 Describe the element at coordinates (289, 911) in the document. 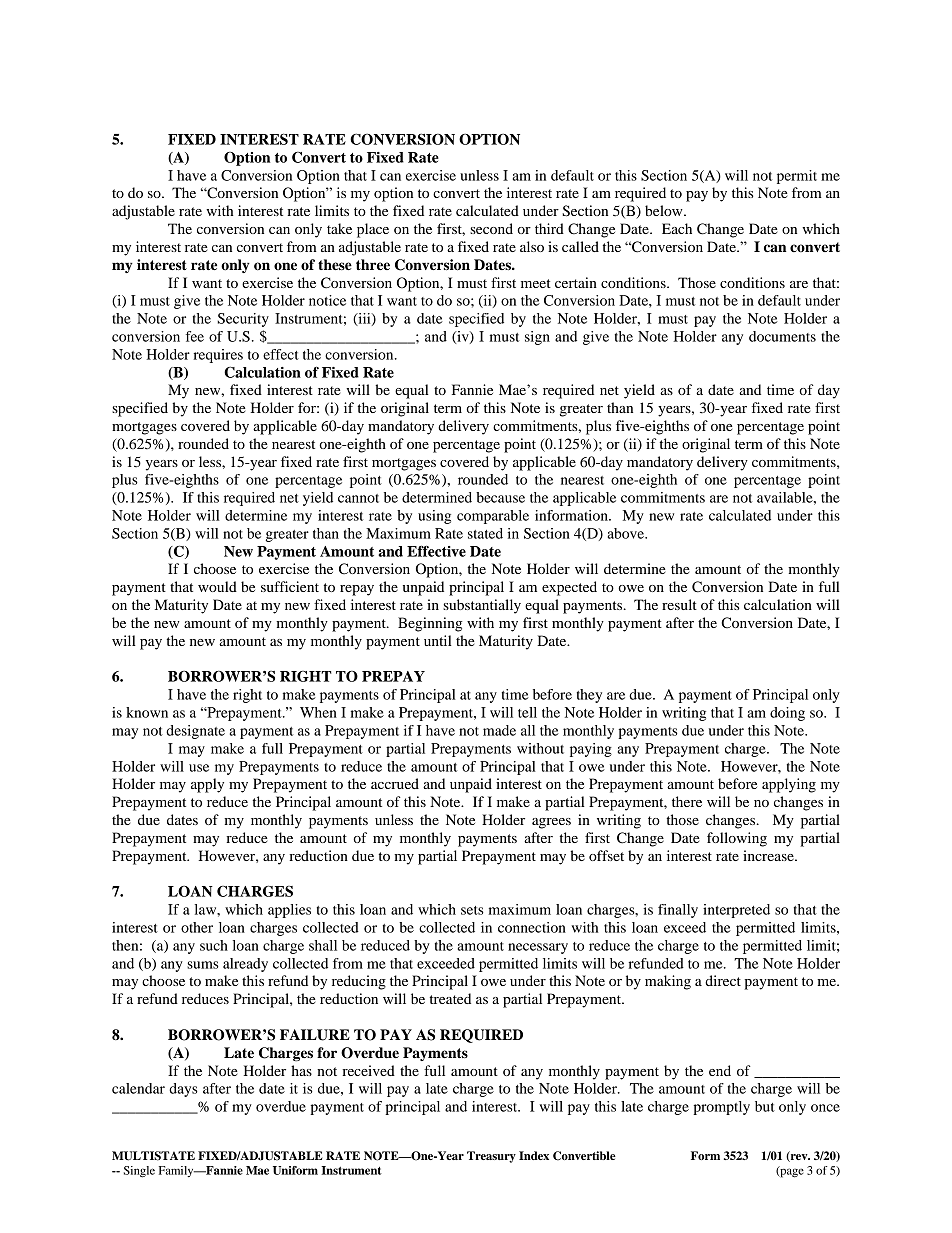

I see `applies` at that location.
